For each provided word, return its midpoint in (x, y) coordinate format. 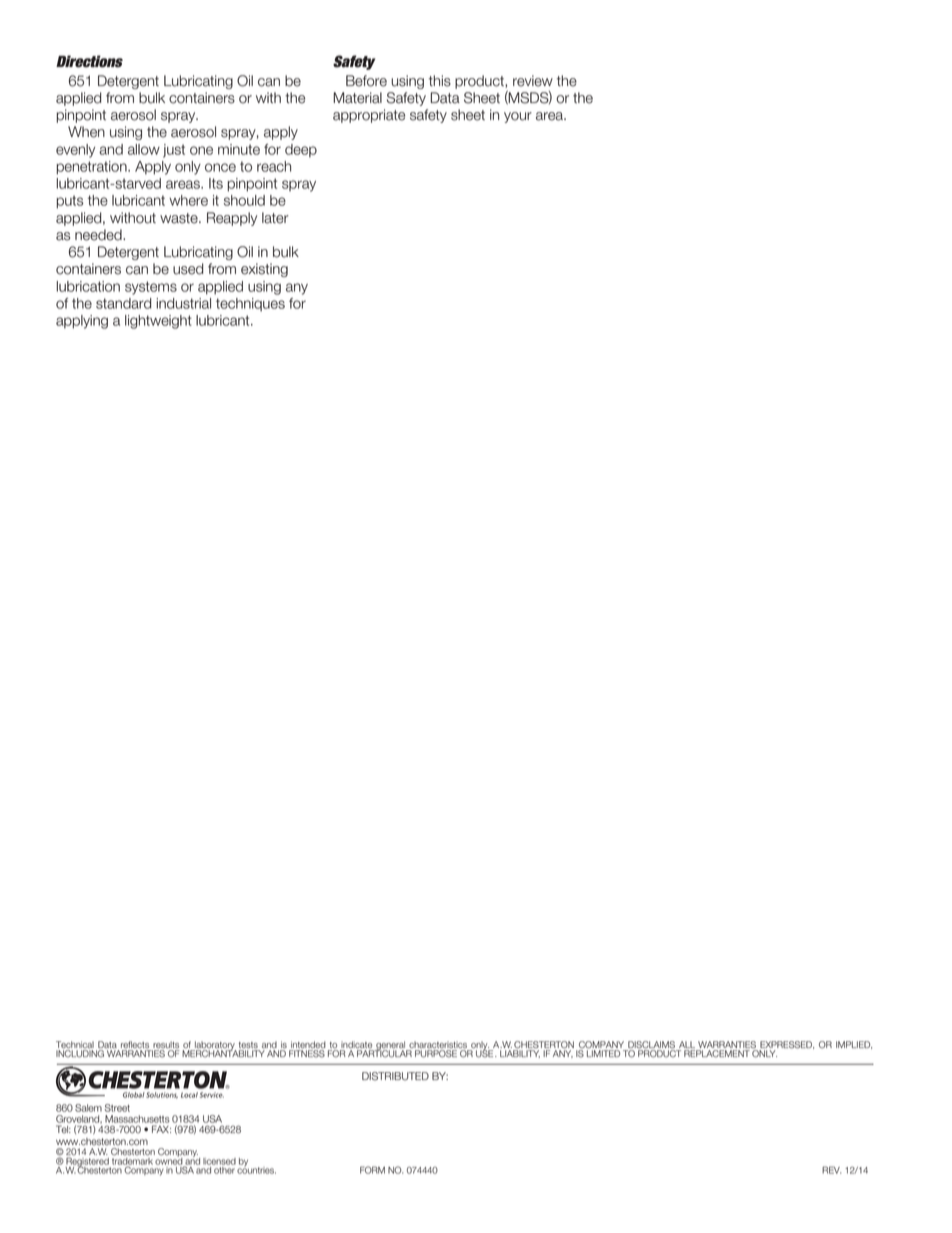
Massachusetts (137, 1119)
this (440, 81)
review (533, 81)
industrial (183, 303)
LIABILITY (520, 1053)
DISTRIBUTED (395, 1076)
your (518, 117)
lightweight (158, 322)
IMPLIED (854, 1045)
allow (144, 149)
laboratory (215, 1046)
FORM (372, 1170)
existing (264, 270)
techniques (250, 305)
